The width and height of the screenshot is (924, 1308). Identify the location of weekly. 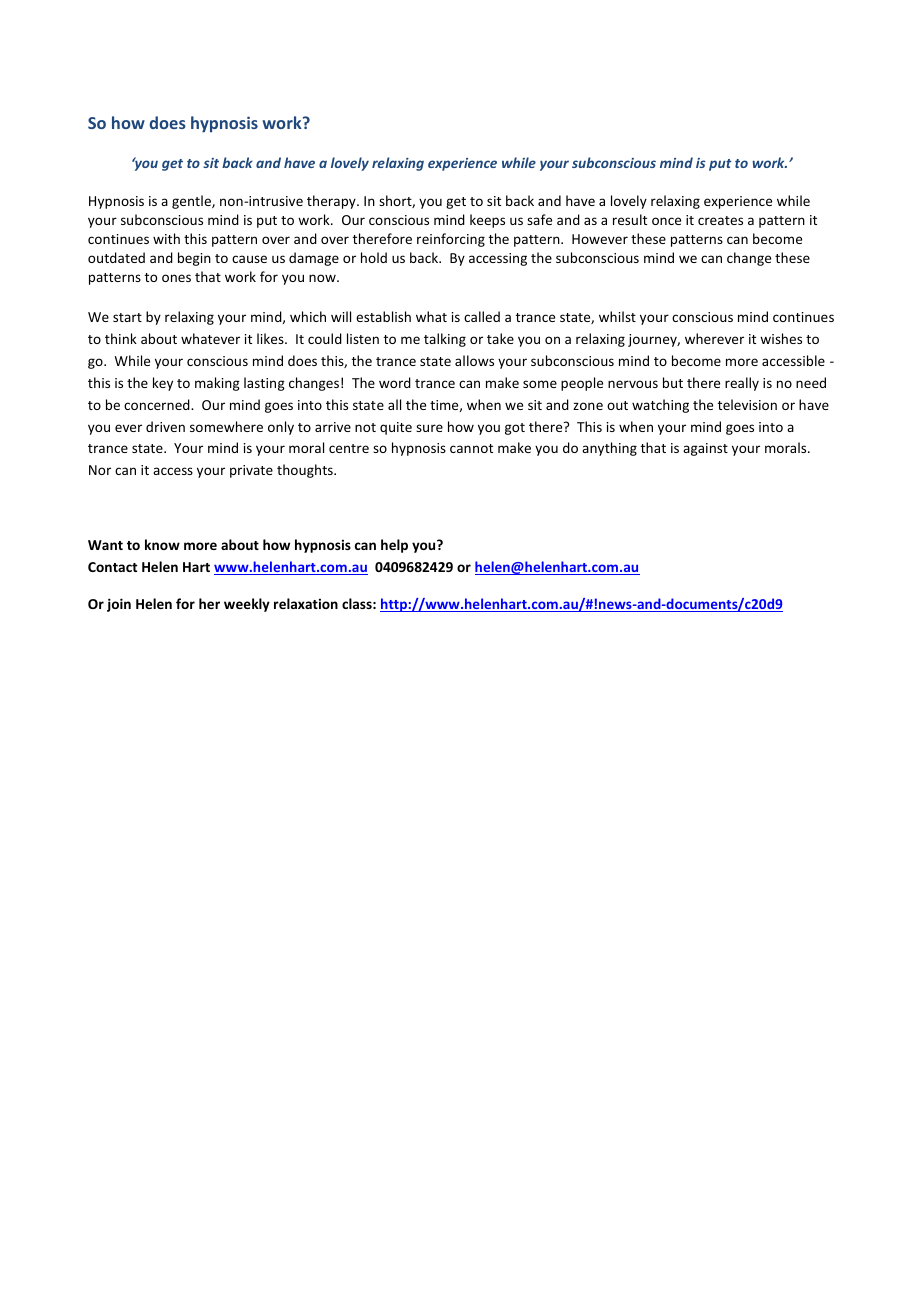
(247, 605).
